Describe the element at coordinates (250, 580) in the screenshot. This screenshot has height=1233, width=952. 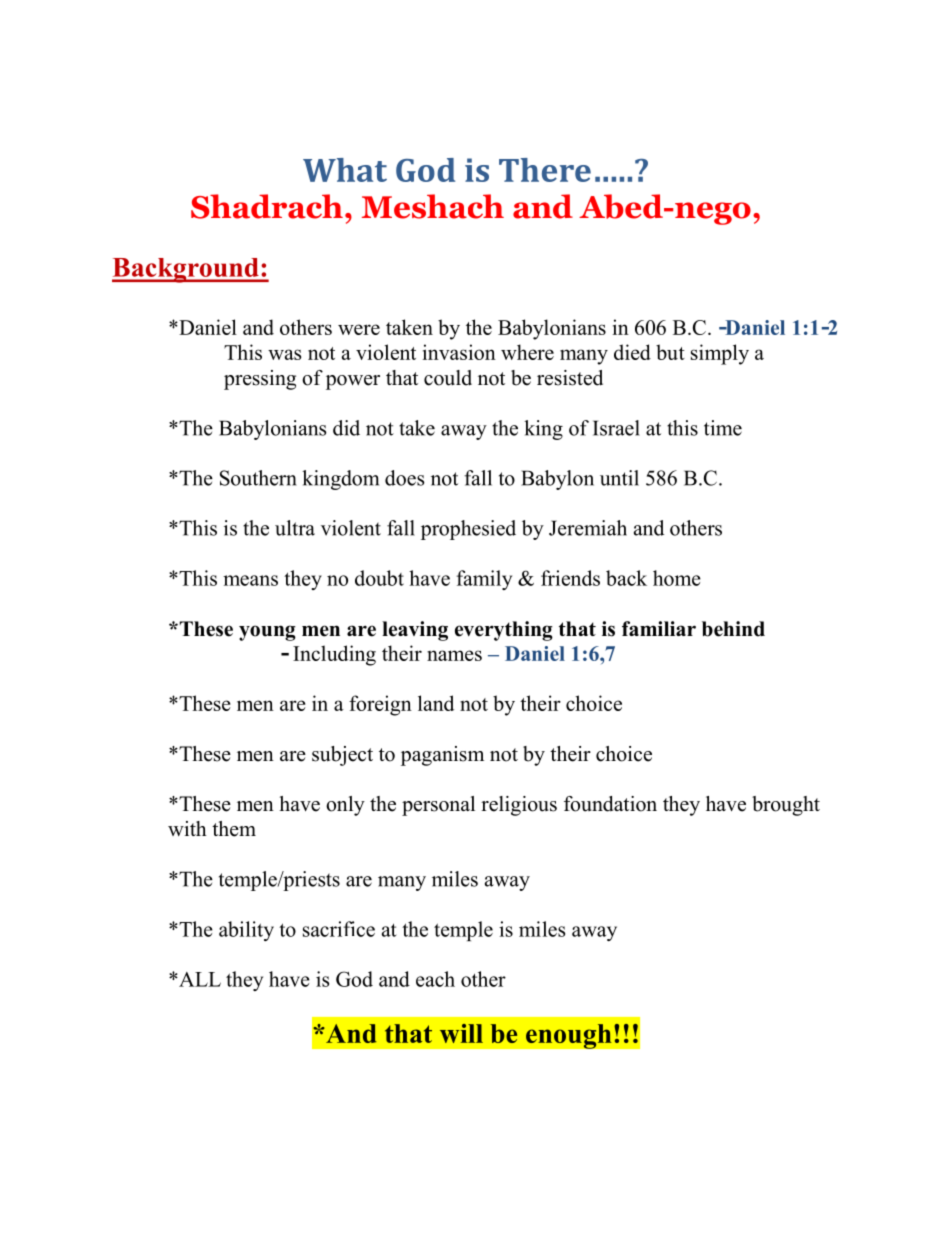
I see `means` at that location.
